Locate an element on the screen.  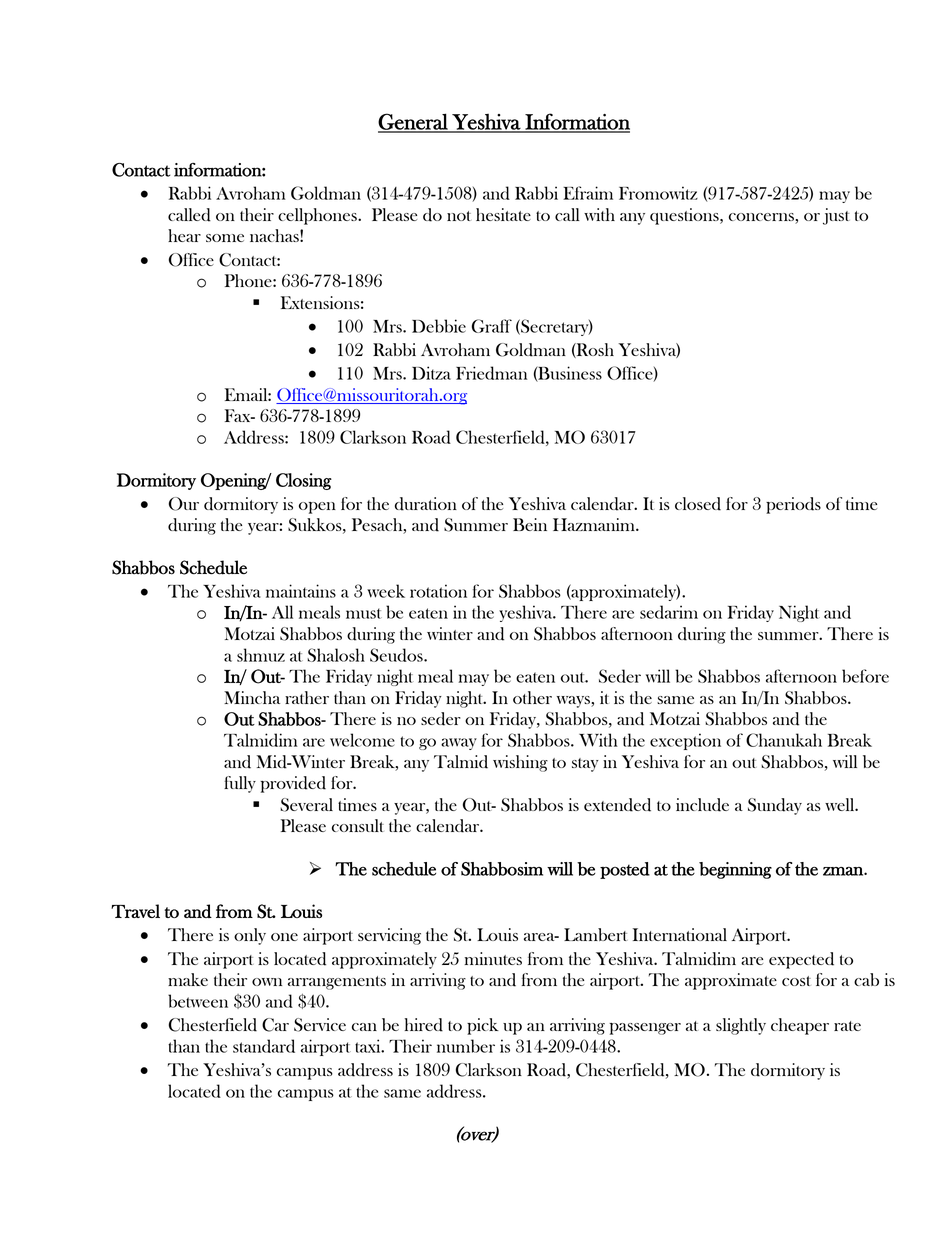
fully is located at coordinates (240, 784).
